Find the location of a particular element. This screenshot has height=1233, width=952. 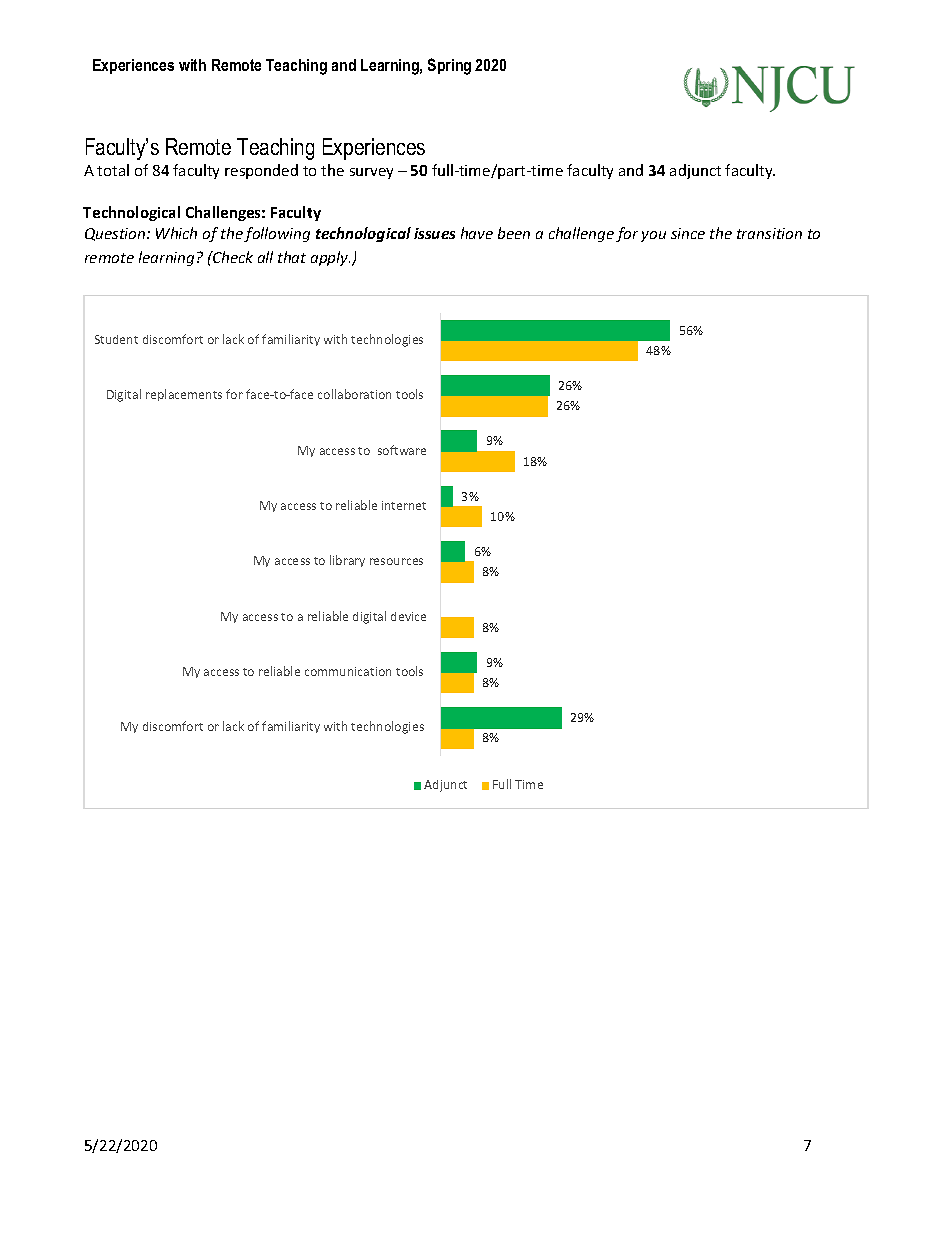

internet is located at coordinates (404, 505).
